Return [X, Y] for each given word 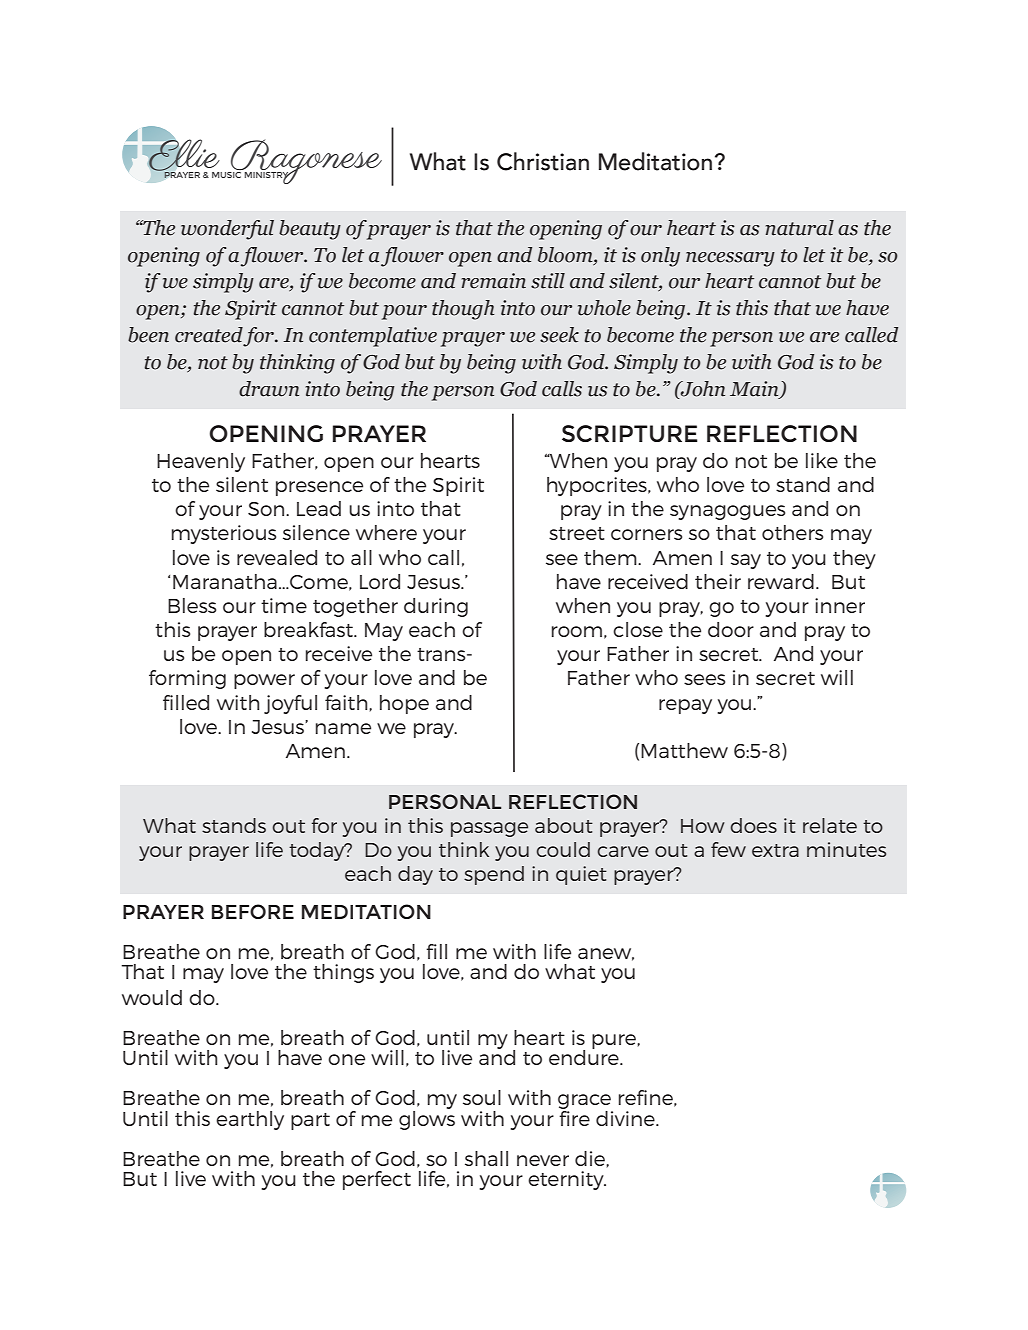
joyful [290, 704]
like [822, 460]
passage [489, 829]
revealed [277, 557]
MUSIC [228, 173]
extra [775, 850]
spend [494, 875]
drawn [269, 389]
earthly [250, 1120]
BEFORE [253, 911]
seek [559, 335]
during [436, 607]
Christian [543, 161]
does [754, 825]
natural [799, 228]
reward [781, 581]
